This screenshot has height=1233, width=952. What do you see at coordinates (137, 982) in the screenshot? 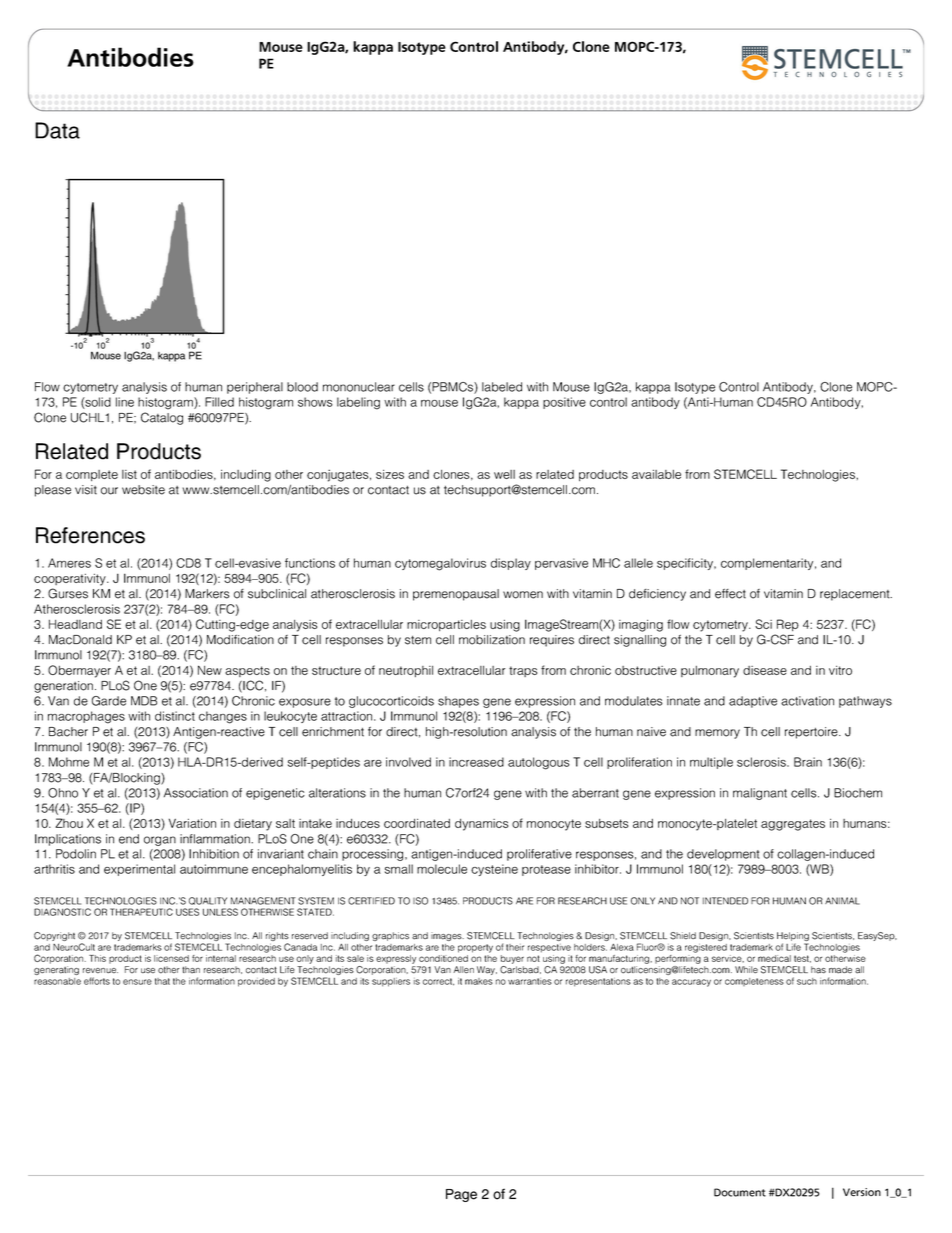
I see `ensure` at bounding box center [137, 982].
